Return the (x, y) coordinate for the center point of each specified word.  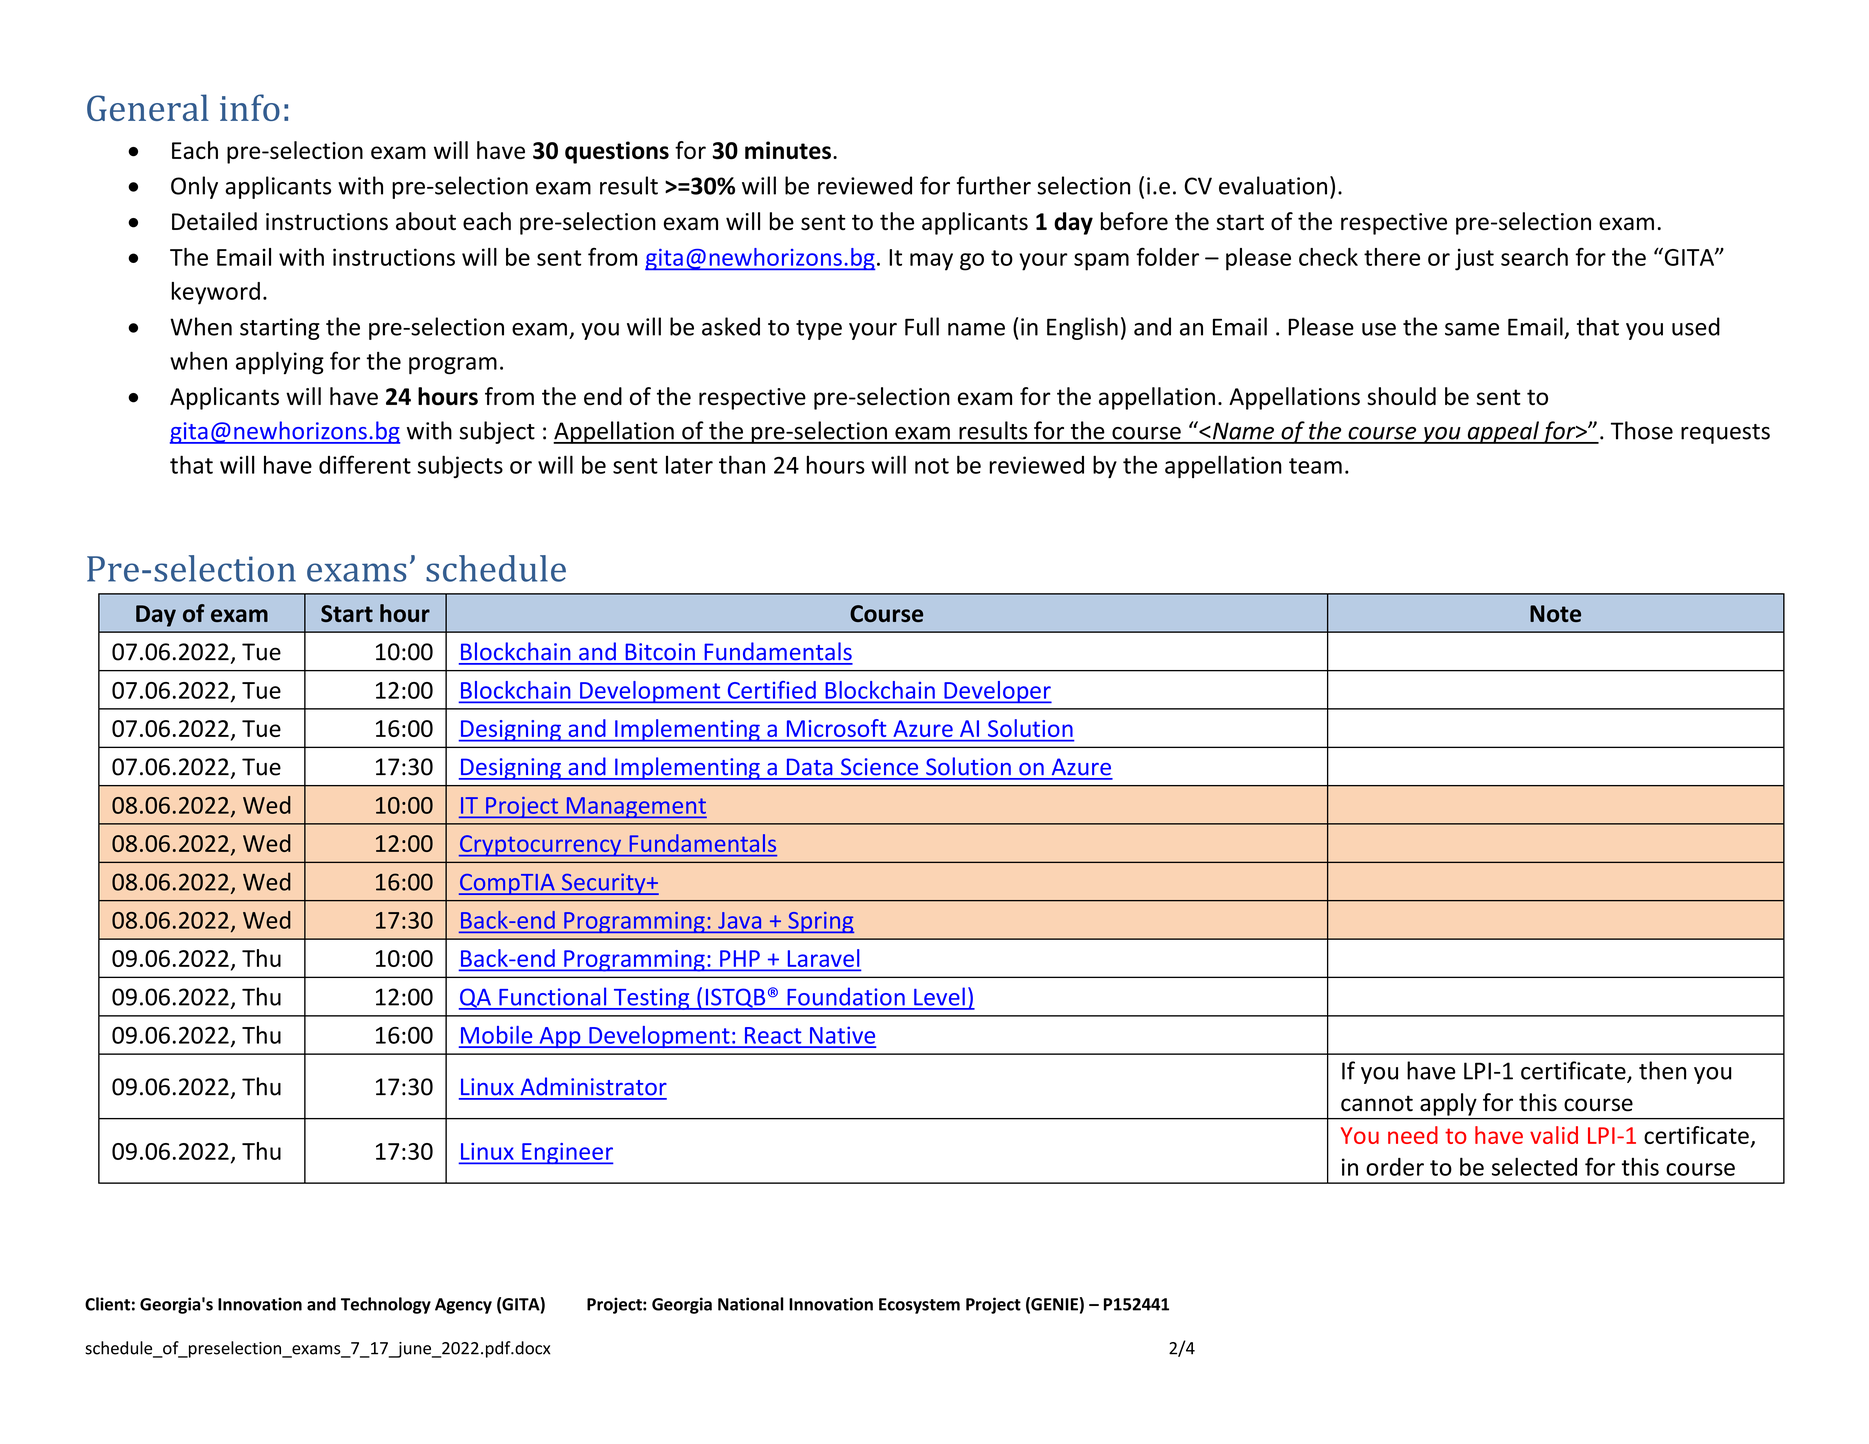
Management (635, 807)
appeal (1503, 432)
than (742, 464)
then (1662, 1070)
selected (1534, 1166)
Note (1555, 613)
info (250, 107)
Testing (651, 999)
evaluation (1273, 185)
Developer (997, 692)
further (994, 185)
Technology (386, 1305)
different (365, 464)
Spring (820, 922)
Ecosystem (919, 1306)
